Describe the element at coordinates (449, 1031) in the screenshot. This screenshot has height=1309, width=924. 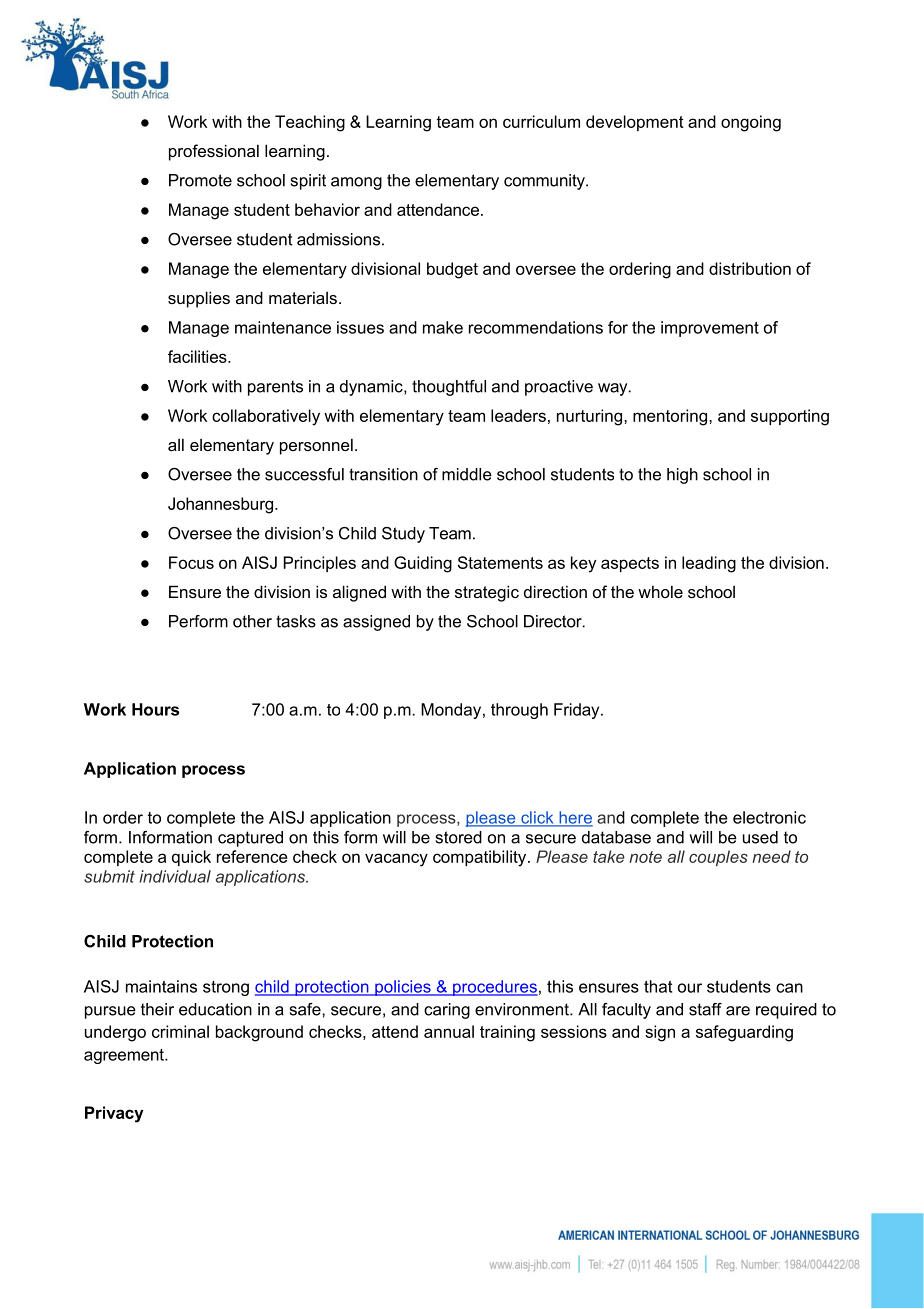
I see `annual` at that location.
